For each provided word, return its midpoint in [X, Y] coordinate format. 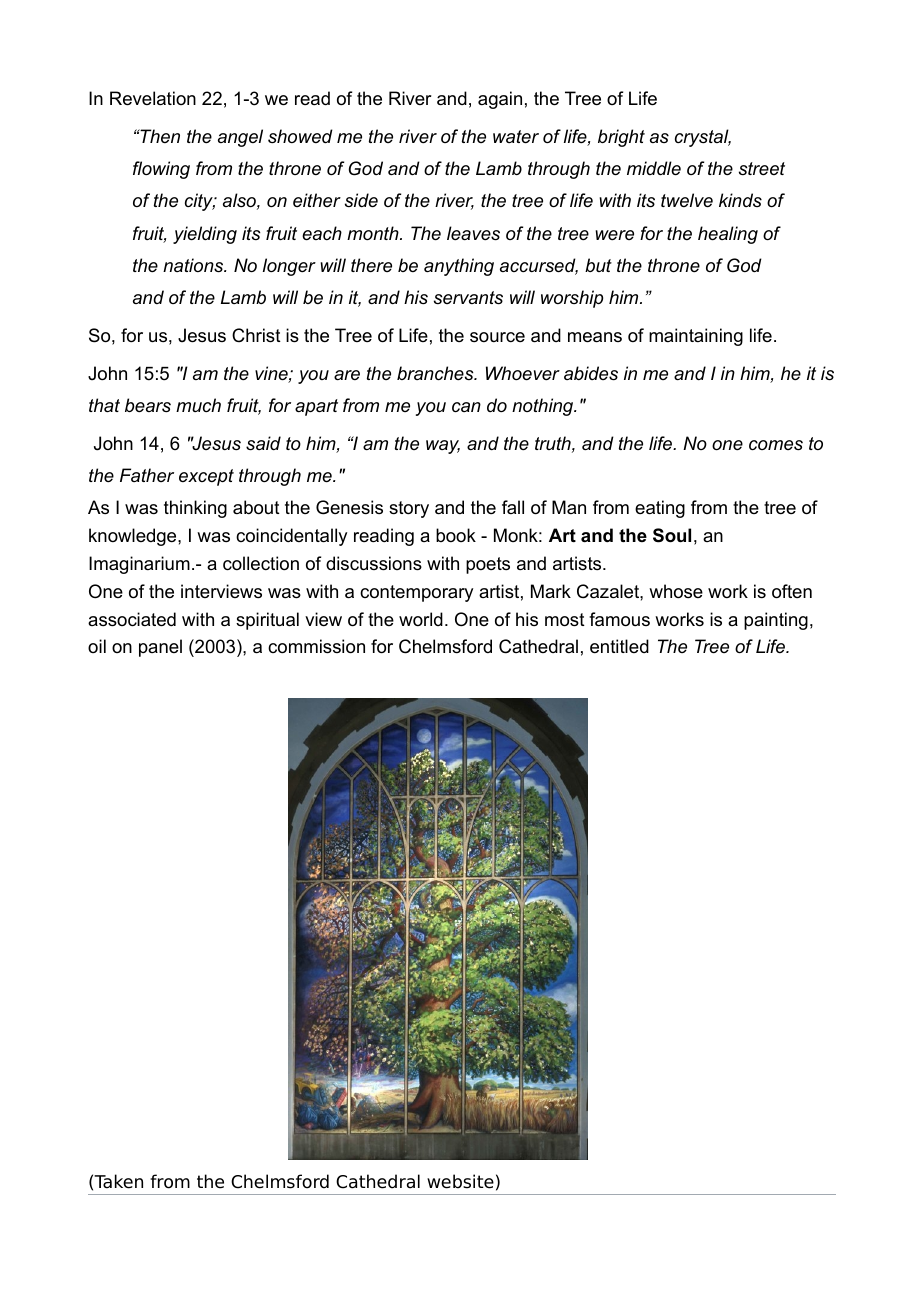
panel [160, 648]
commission [316, 646]
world [421, 619]
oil [97, 646]
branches [436, 373]
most [565, 620]
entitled [619, 646]
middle [654, 168]
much [198, 405]
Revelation [153, 98]
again [500, 100]
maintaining [696, 337]
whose [676, 591]
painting [776, 621]
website [460, 1181]
